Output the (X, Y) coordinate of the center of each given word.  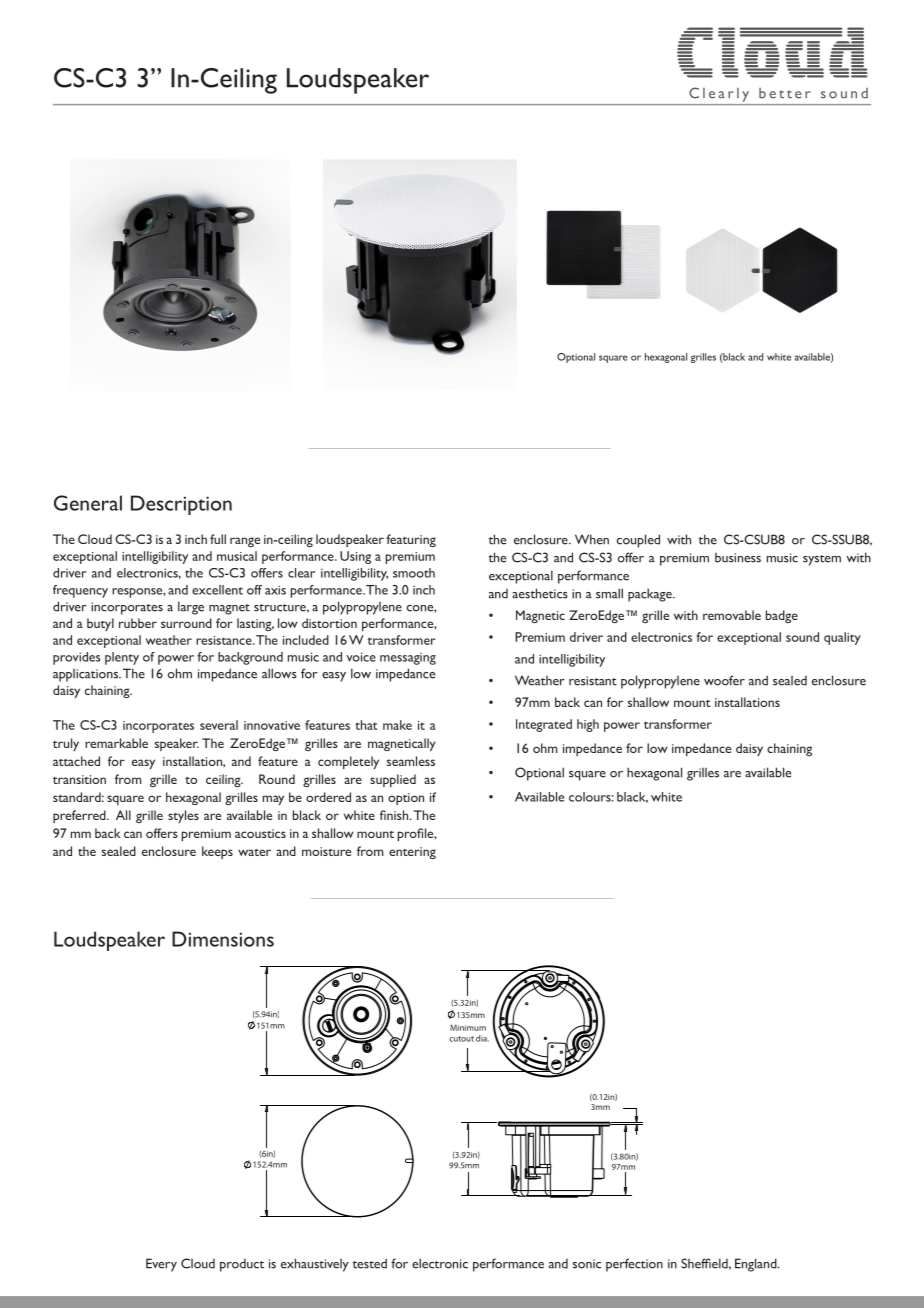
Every (161, 1265)
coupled (638, 541)
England (757, 1265)
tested (370, 1263)
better (785, 93)
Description (181, 505)
